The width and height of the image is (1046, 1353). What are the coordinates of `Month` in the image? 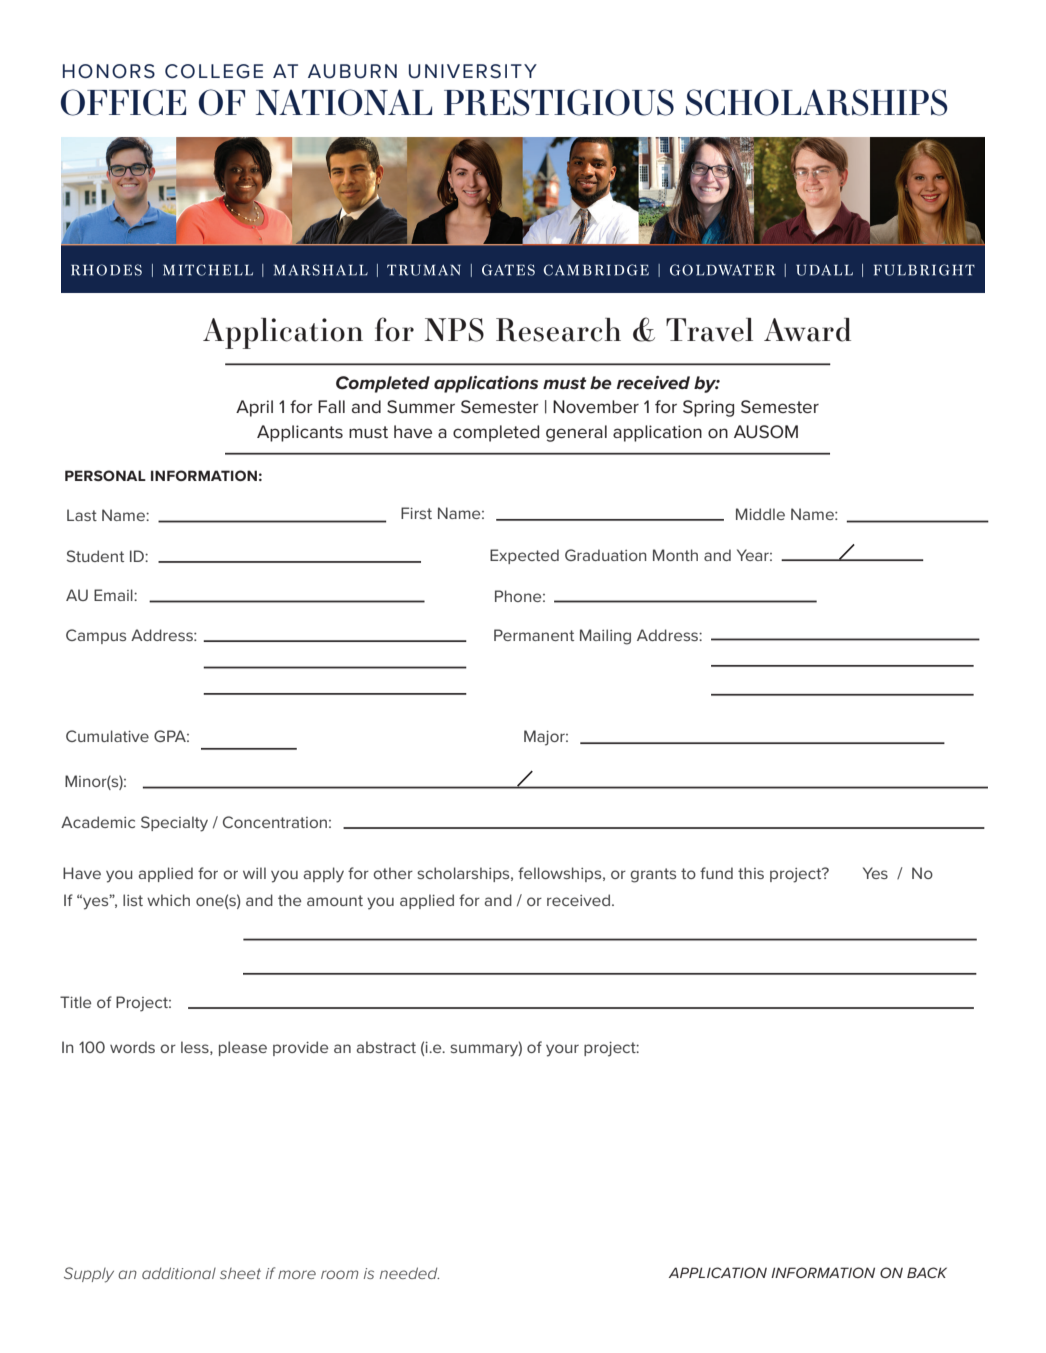 It's located at (675, 555).
